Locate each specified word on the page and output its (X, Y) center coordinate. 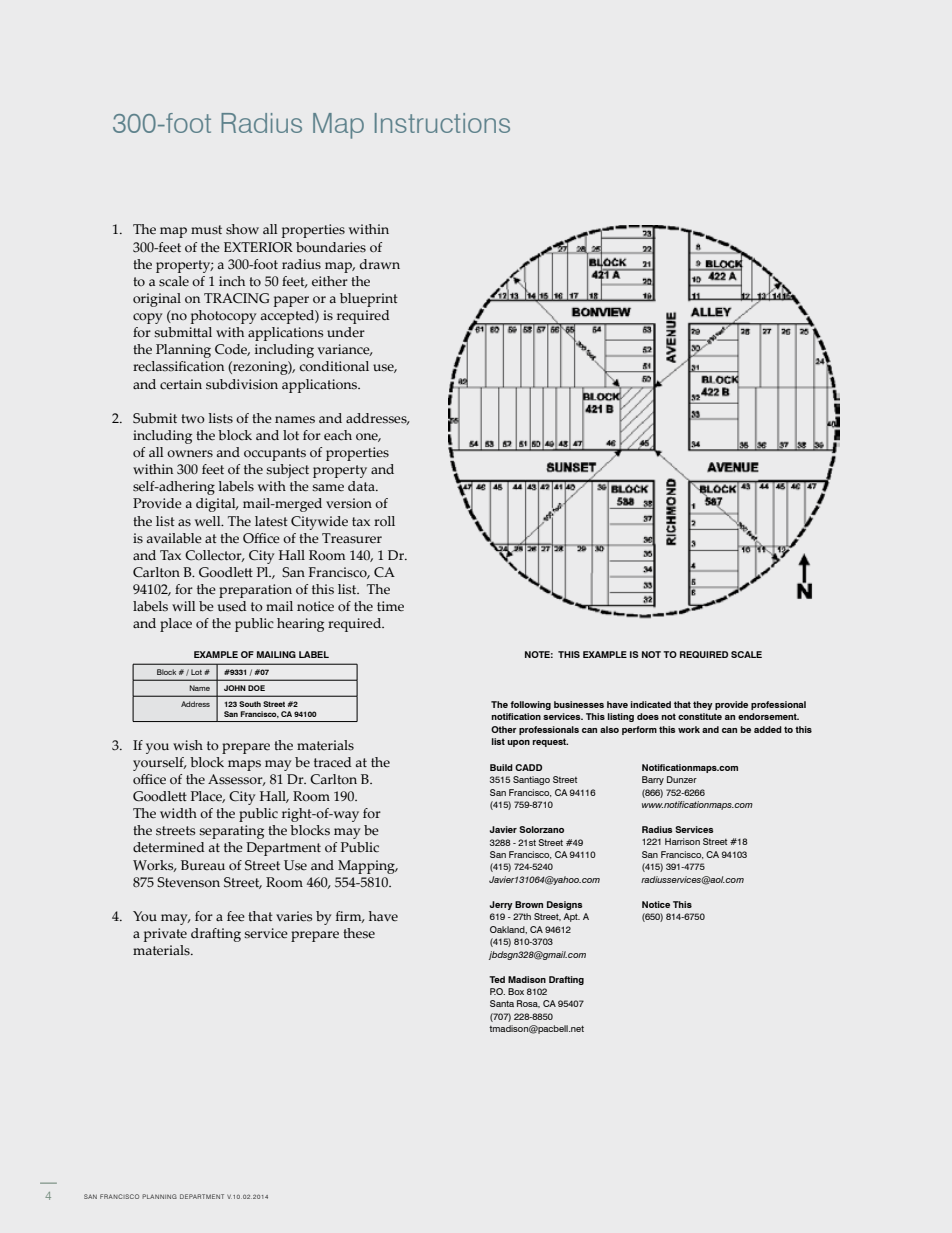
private (165, 935)
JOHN (235, 688)
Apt (571, 917)
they (703, 705)
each (338, 435)
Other (504, 729)
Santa (502, 1003)
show (242, 229)
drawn (380, 264)
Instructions (442, 123)
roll (384, 521)
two (193, 418)
